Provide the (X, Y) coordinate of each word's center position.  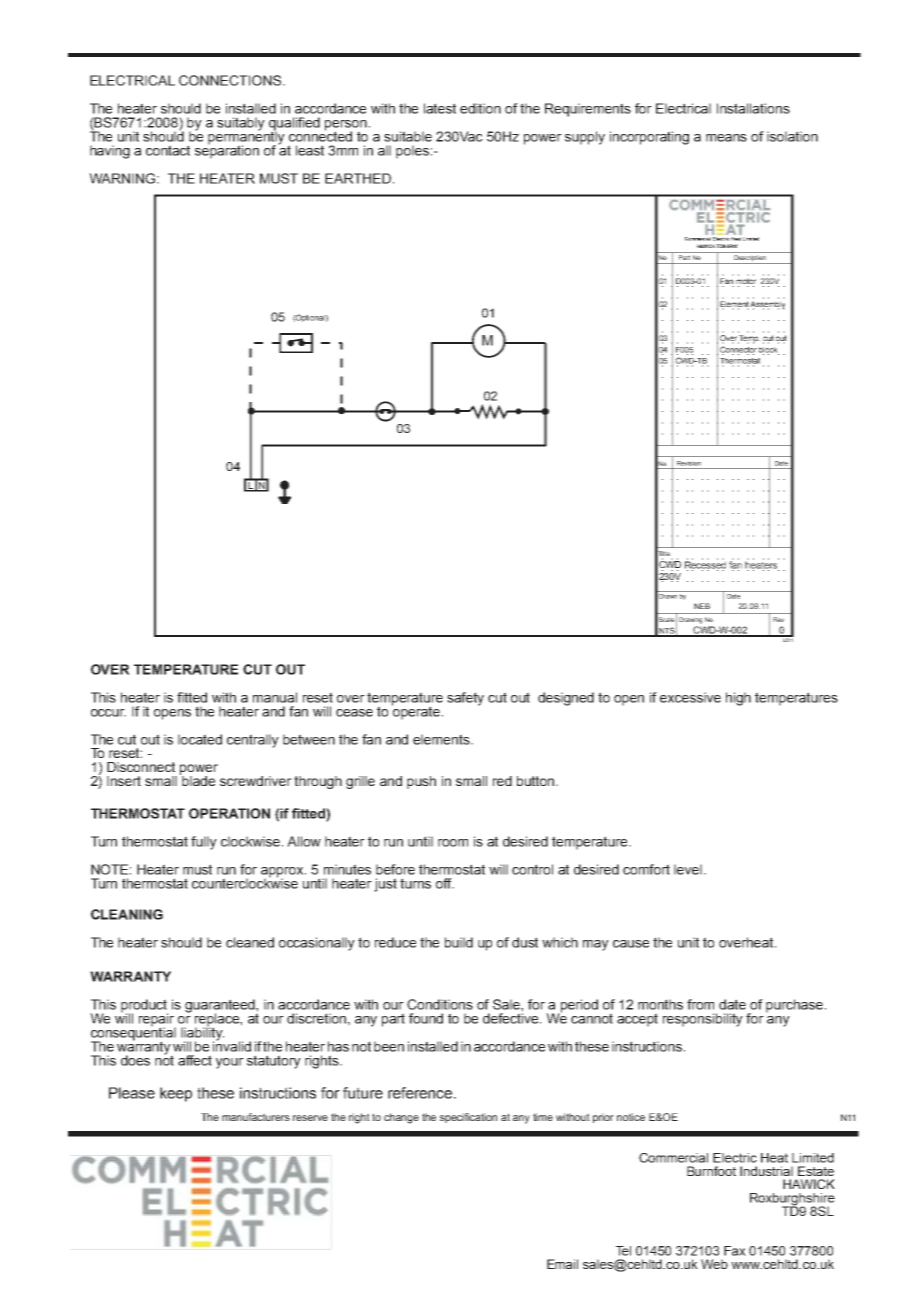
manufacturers (256, 1117)
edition (480, 108)
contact (168, 150)
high (738, 699)
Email (562, 1264)
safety (465, 699)
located (200, 739)
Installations (753, 108)
